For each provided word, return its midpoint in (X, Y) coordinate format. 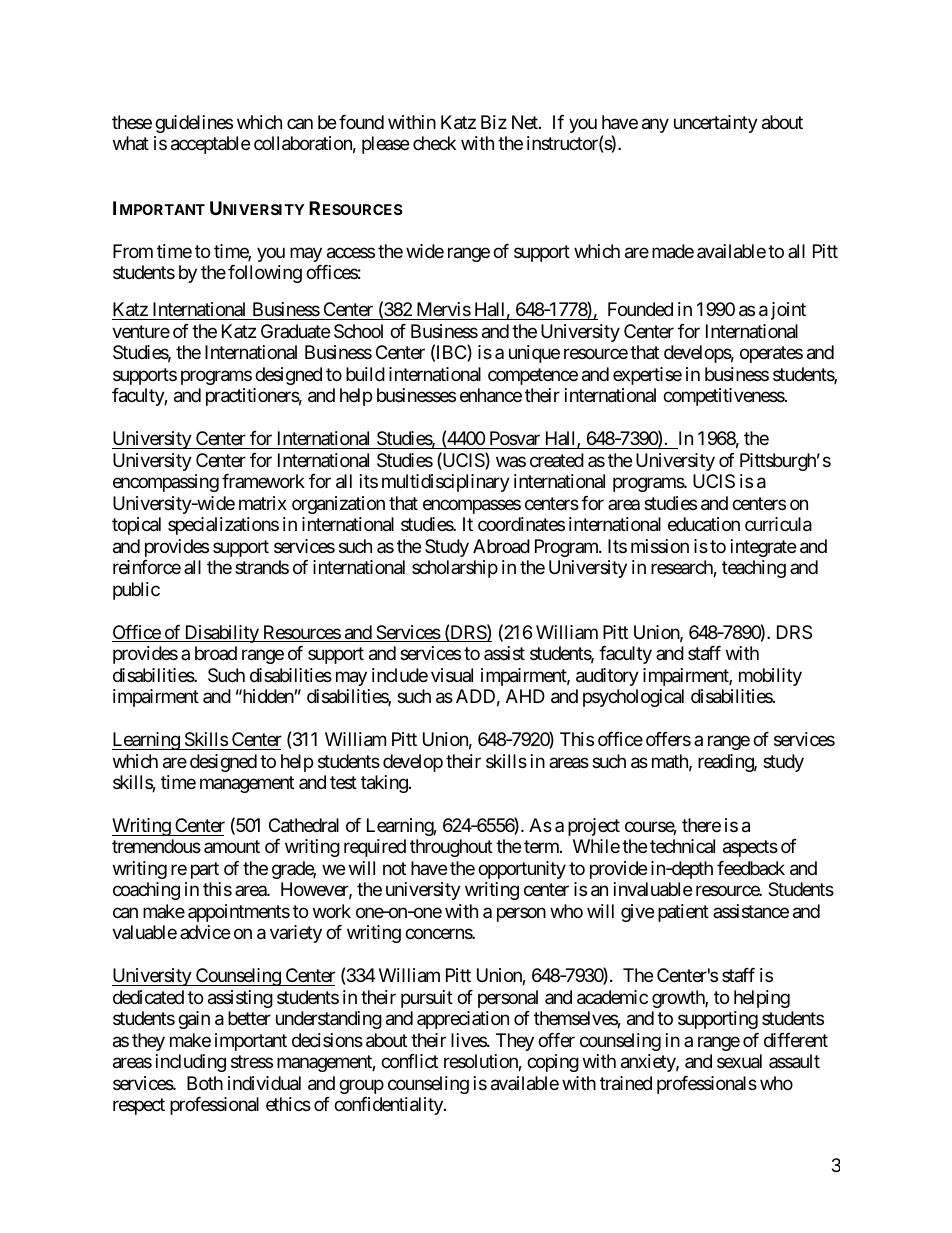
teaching (754, 569)
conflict (409, 1061)
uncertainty (716, 124)
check (434, 143)
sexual (739, 1061)
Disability (221, 634)
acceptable (210, 145)
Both (205, 1083)
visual (452, 675)
